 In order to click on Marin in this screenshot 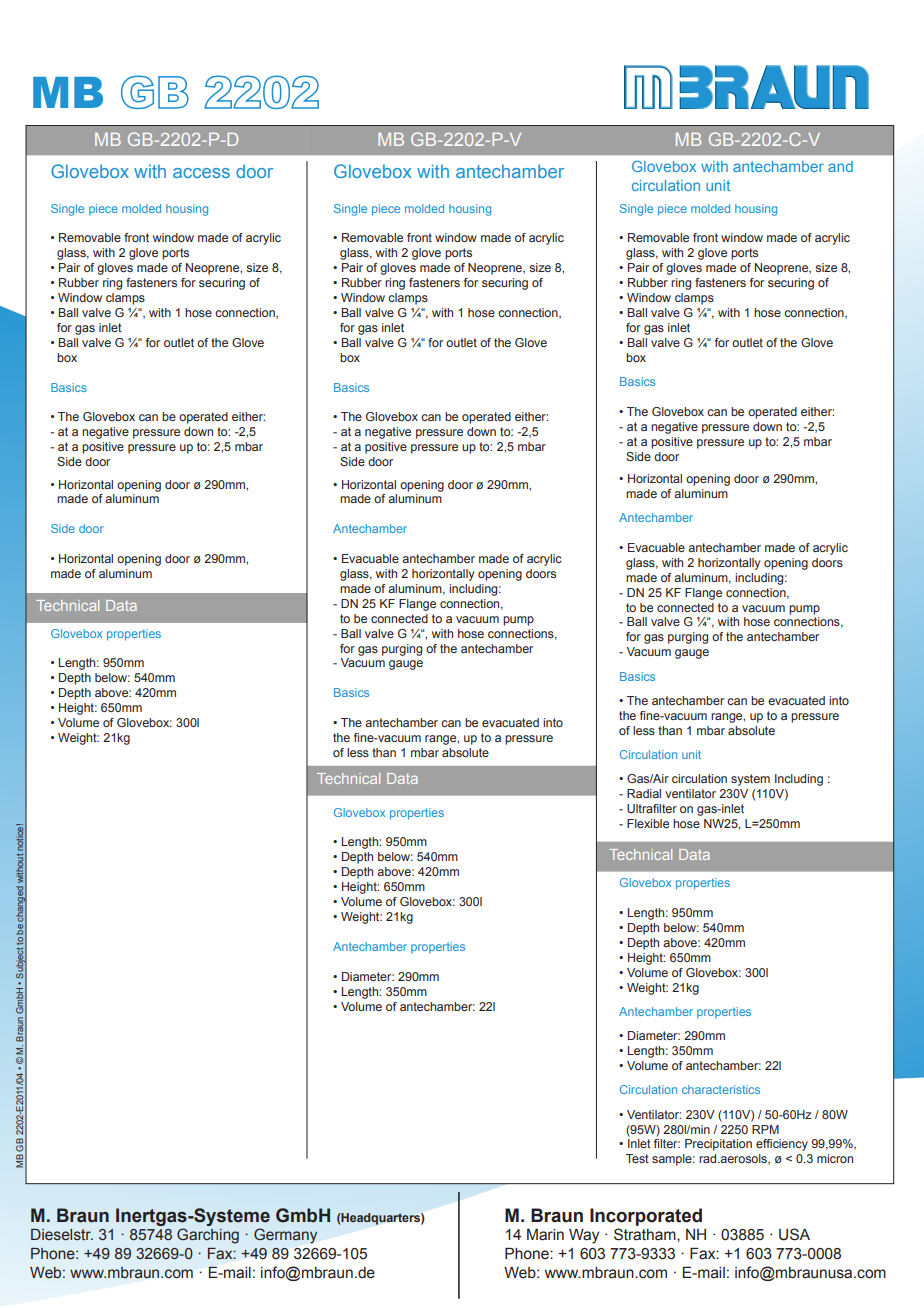, I will do `click(545, 1235)`.
